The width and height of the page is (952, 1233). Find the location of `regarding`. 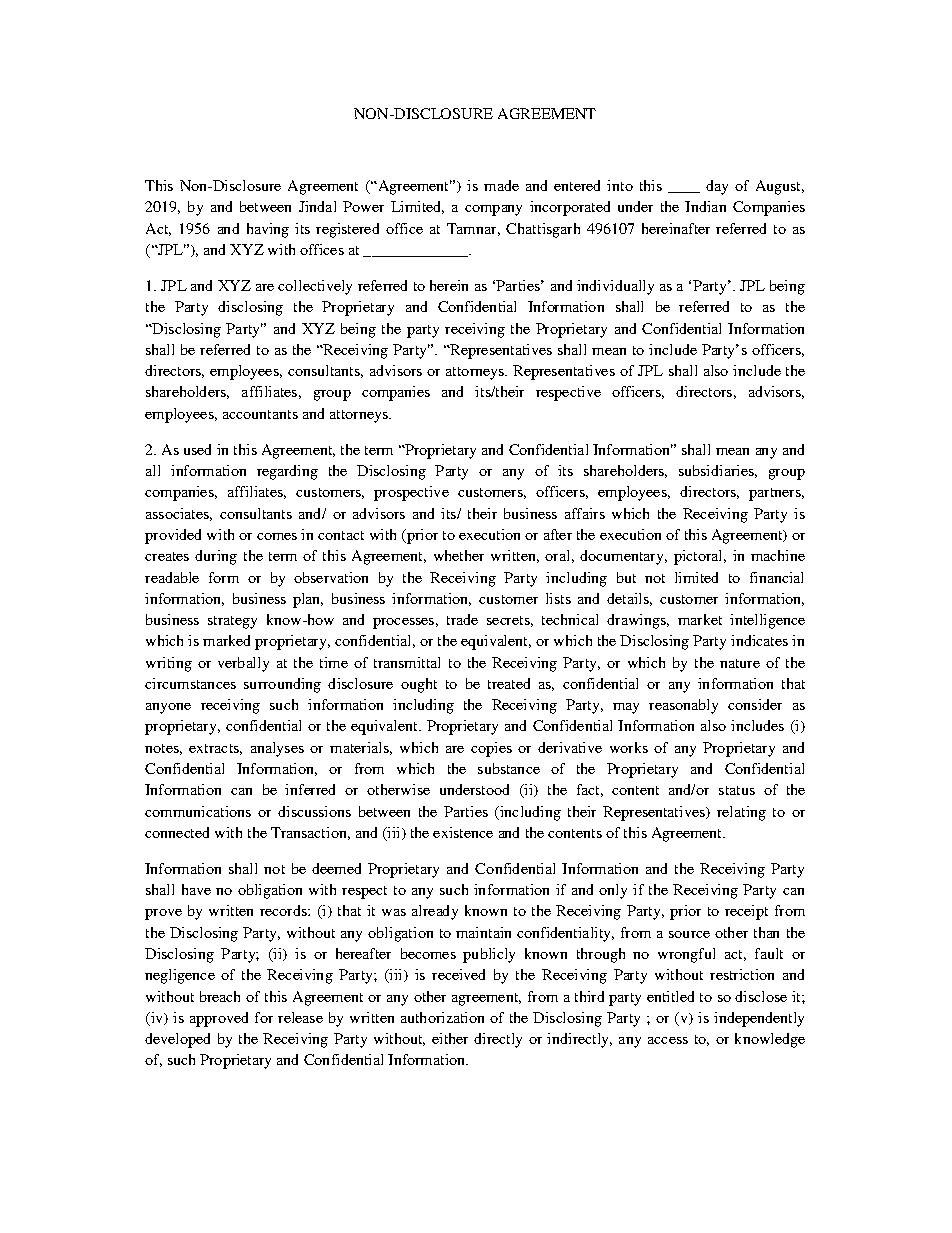

regarding is located at coordinates (287, 472).
